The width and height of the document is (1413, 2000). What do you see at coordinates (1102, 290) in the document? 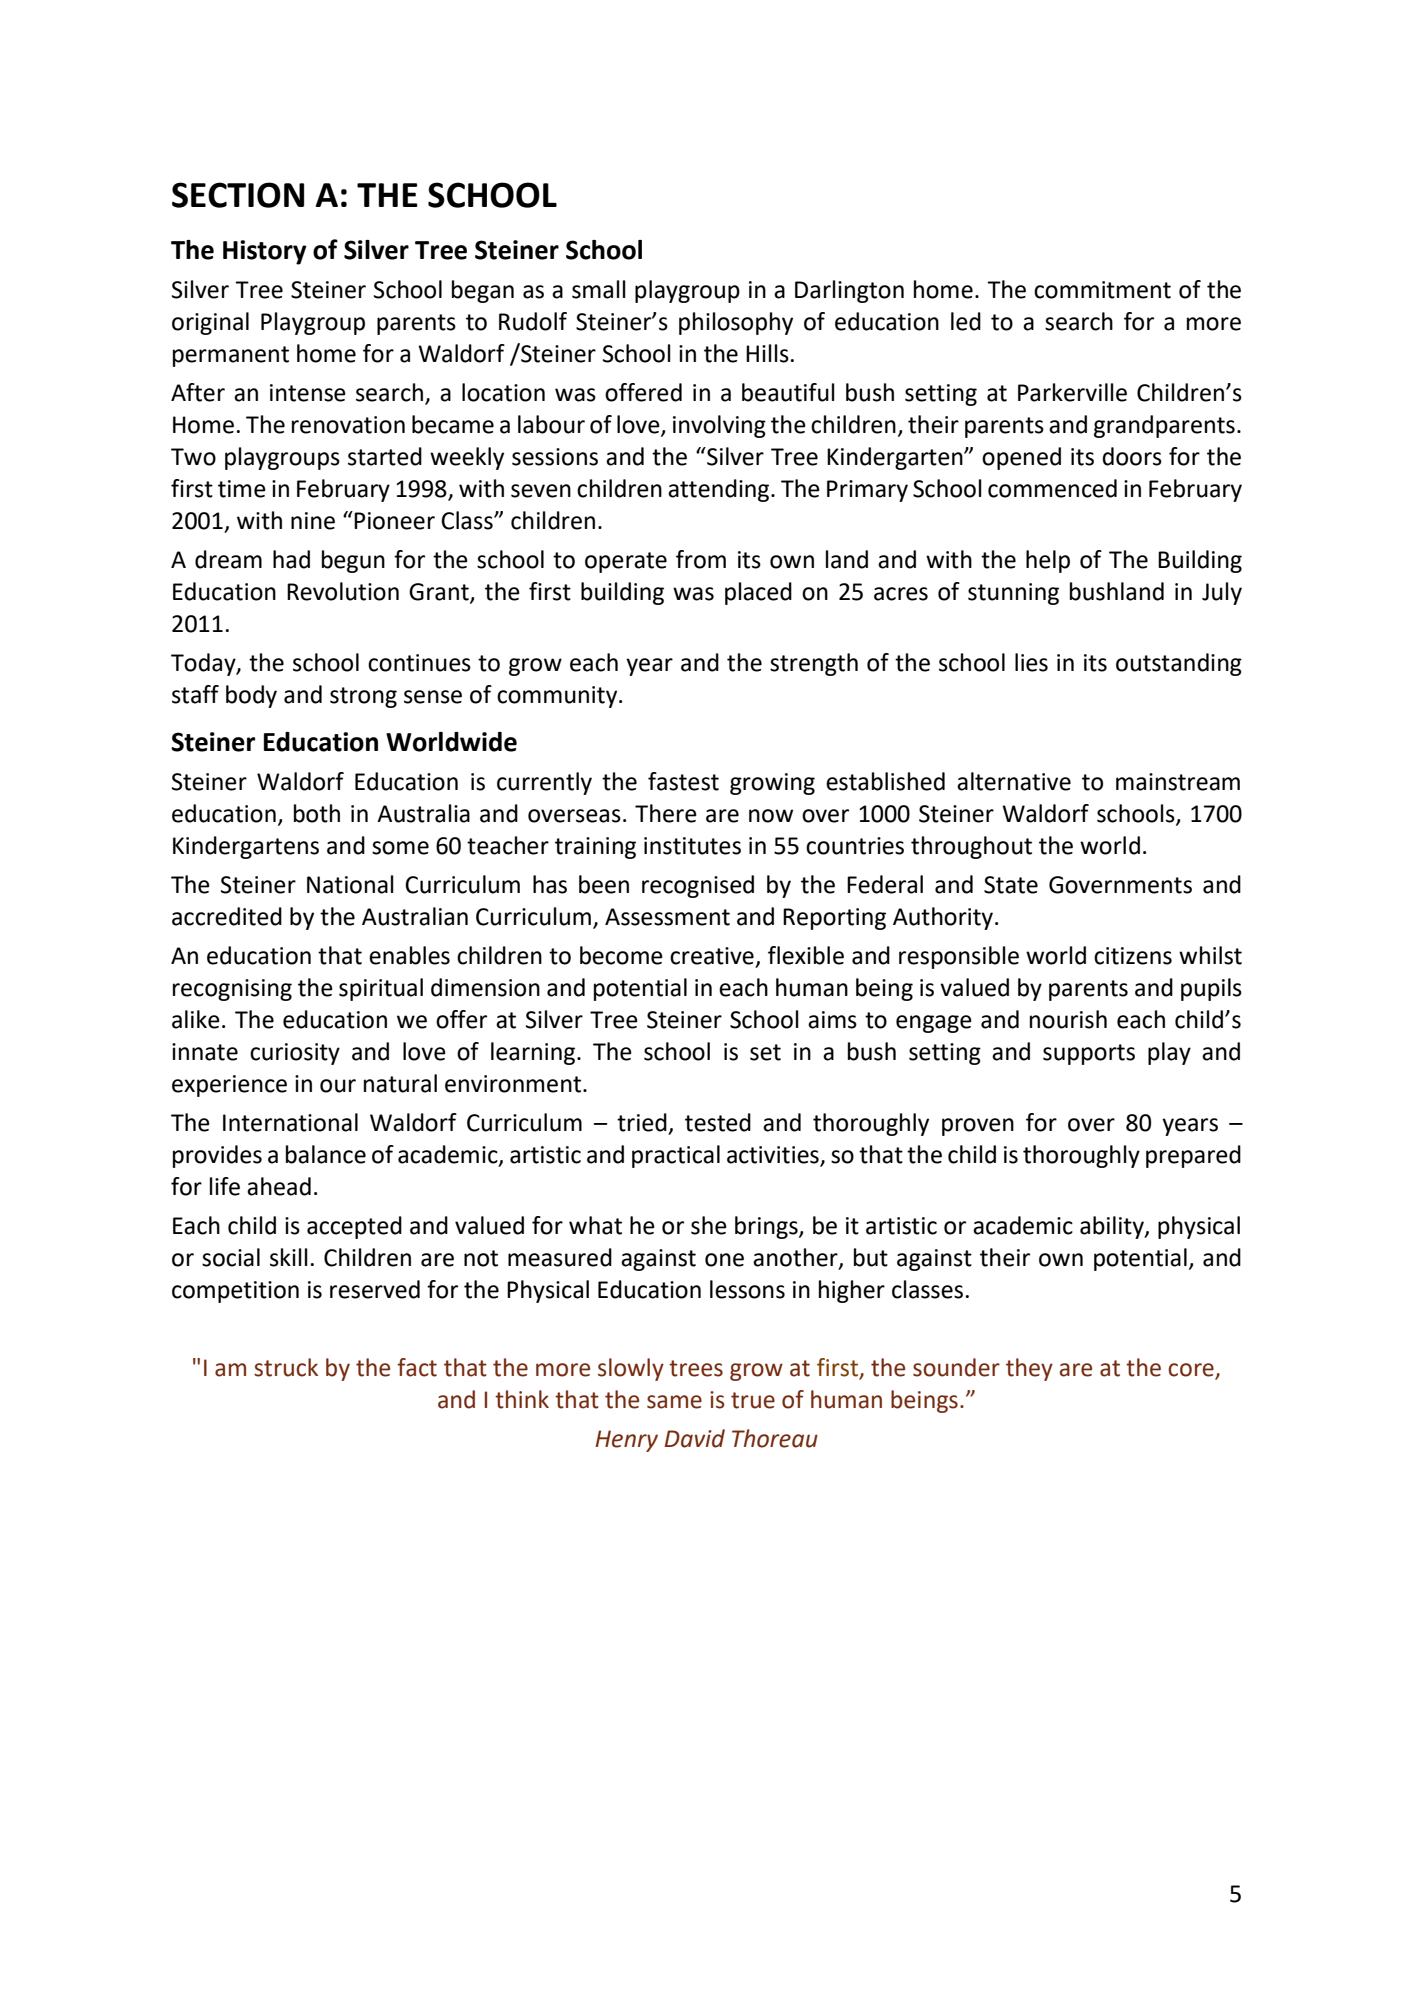
I see `commitment` at bounding box center [1102, 290].
